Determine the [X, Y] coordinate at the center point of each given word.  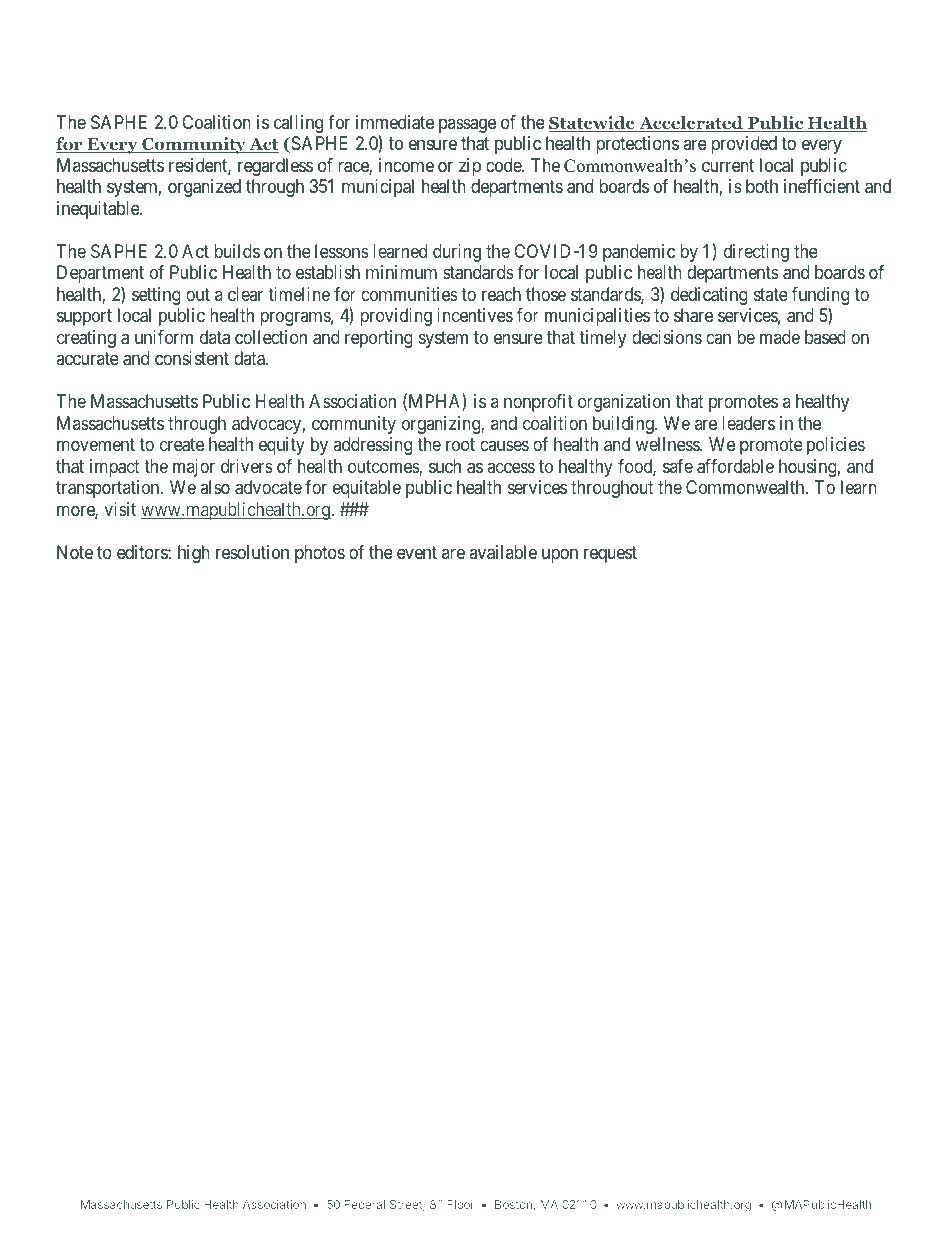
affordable [735, 466]
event [417, 552]
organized [204, 188]
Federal [365, 1204]
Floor [460, 1204]
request [610, 554]
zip [470, 167]
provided [744, 145]
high [194, 554]
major [194, 468]
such [445, 466]
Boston [513, 1204]
